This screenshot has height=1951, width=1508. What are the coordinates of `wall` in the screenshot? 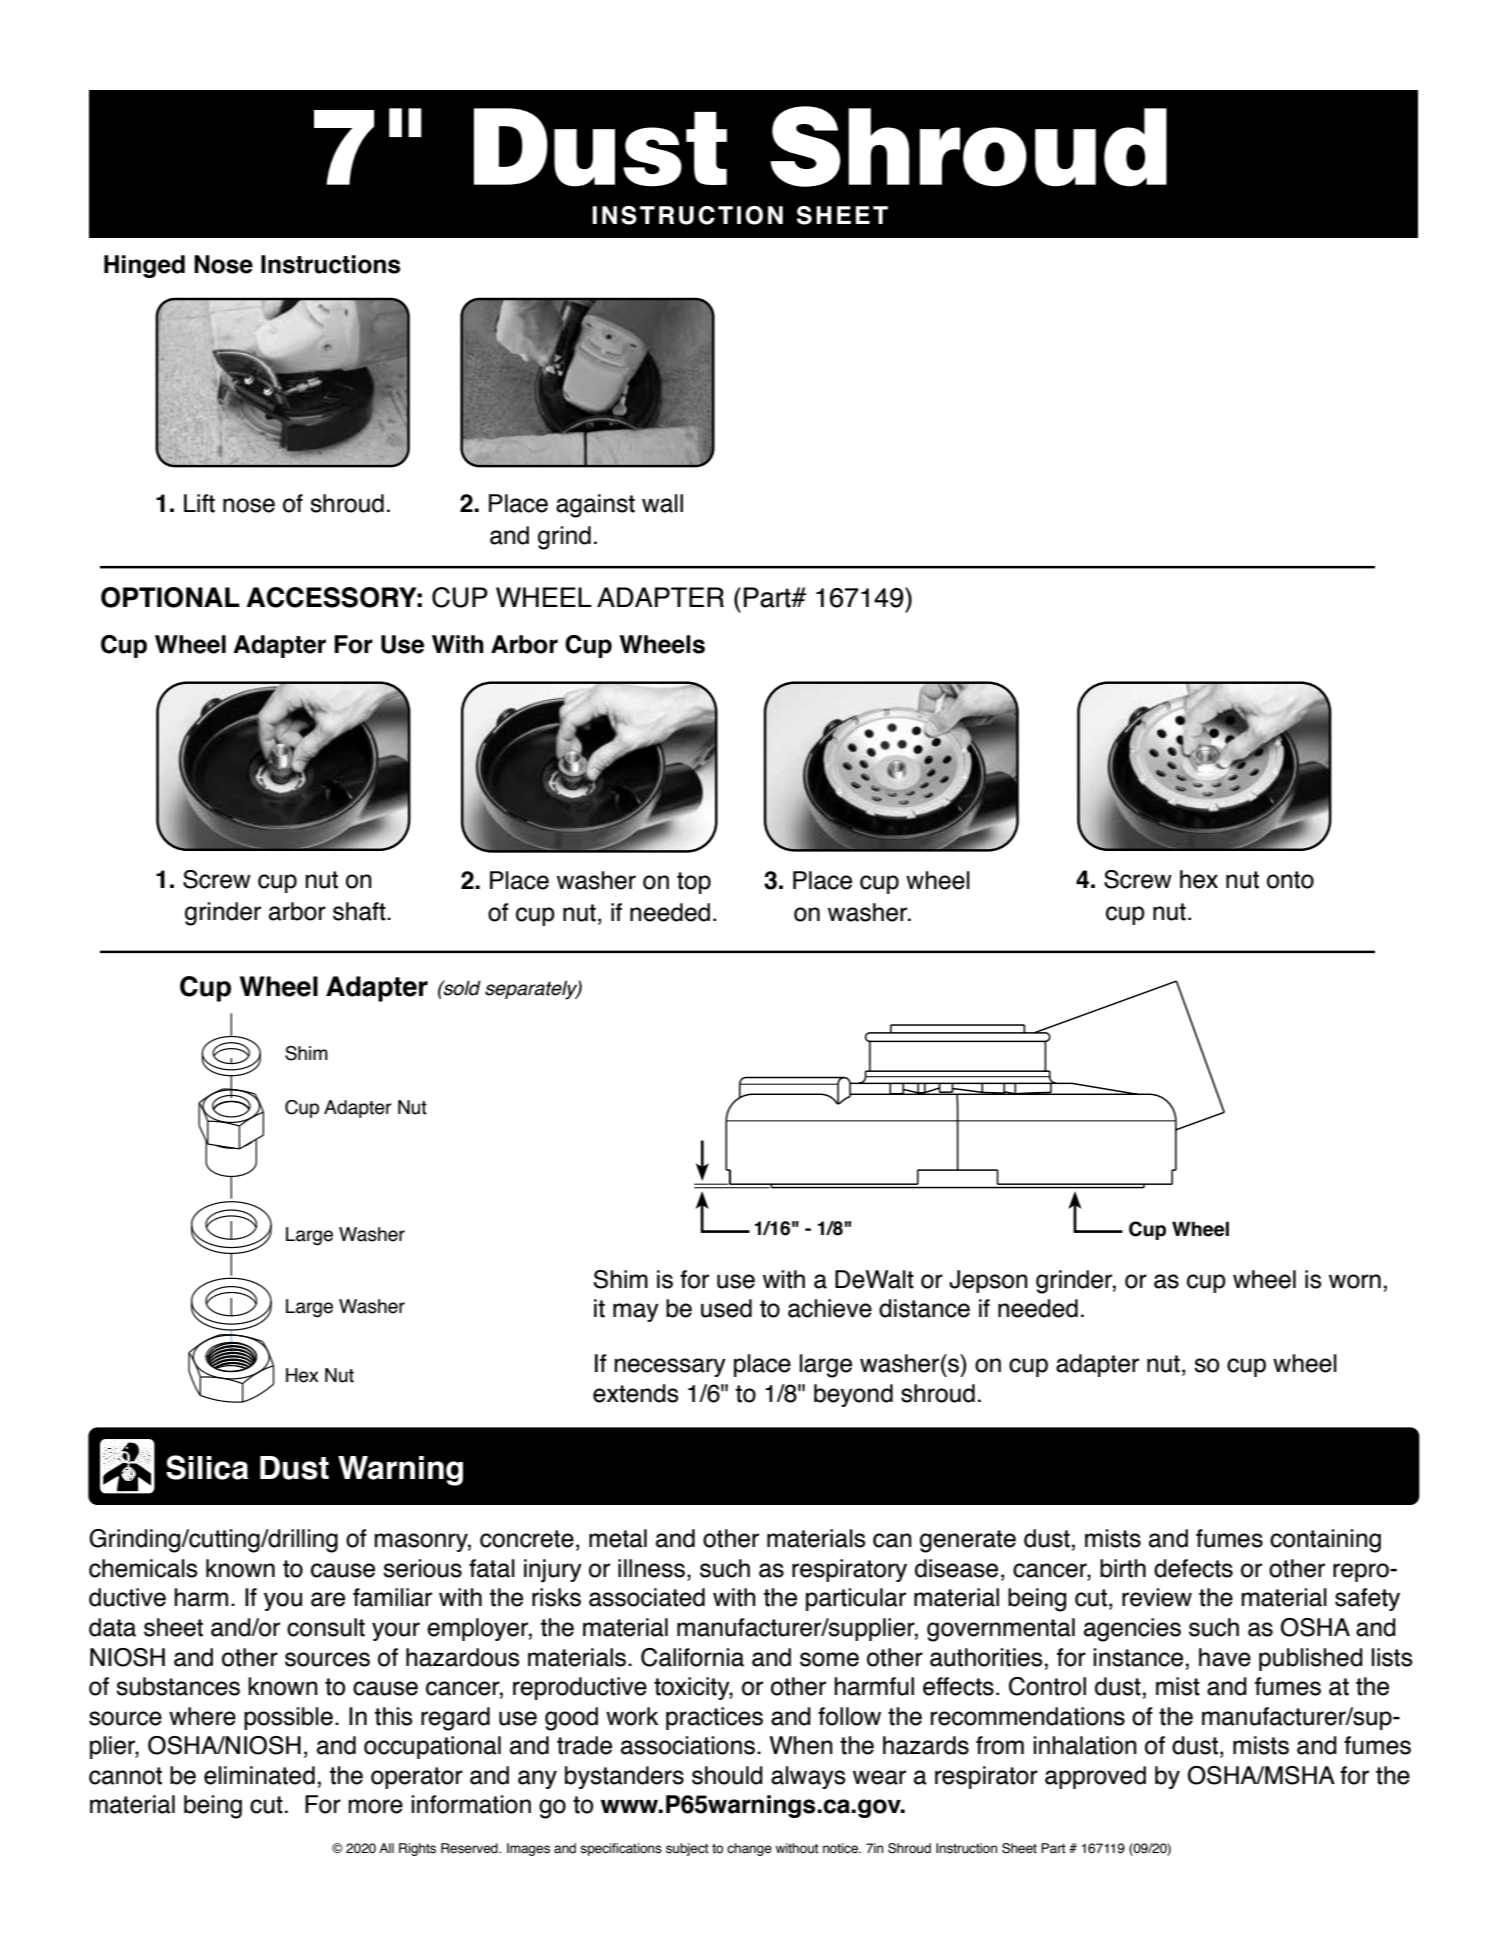 It's located at (662, 503).
